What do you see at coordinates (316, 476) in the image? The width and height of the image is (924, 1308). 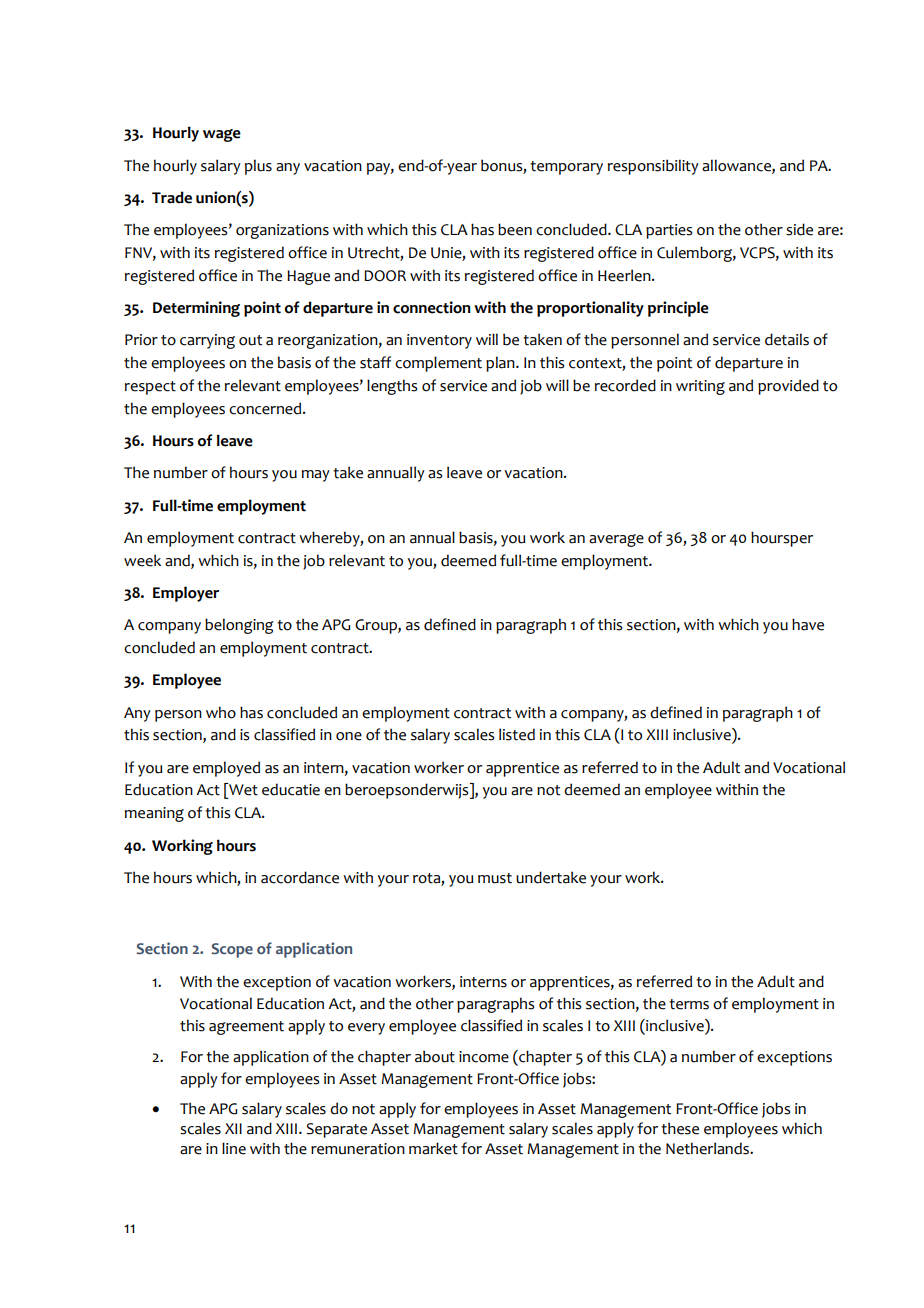 I see `may` at bounding box center [316, 476].
